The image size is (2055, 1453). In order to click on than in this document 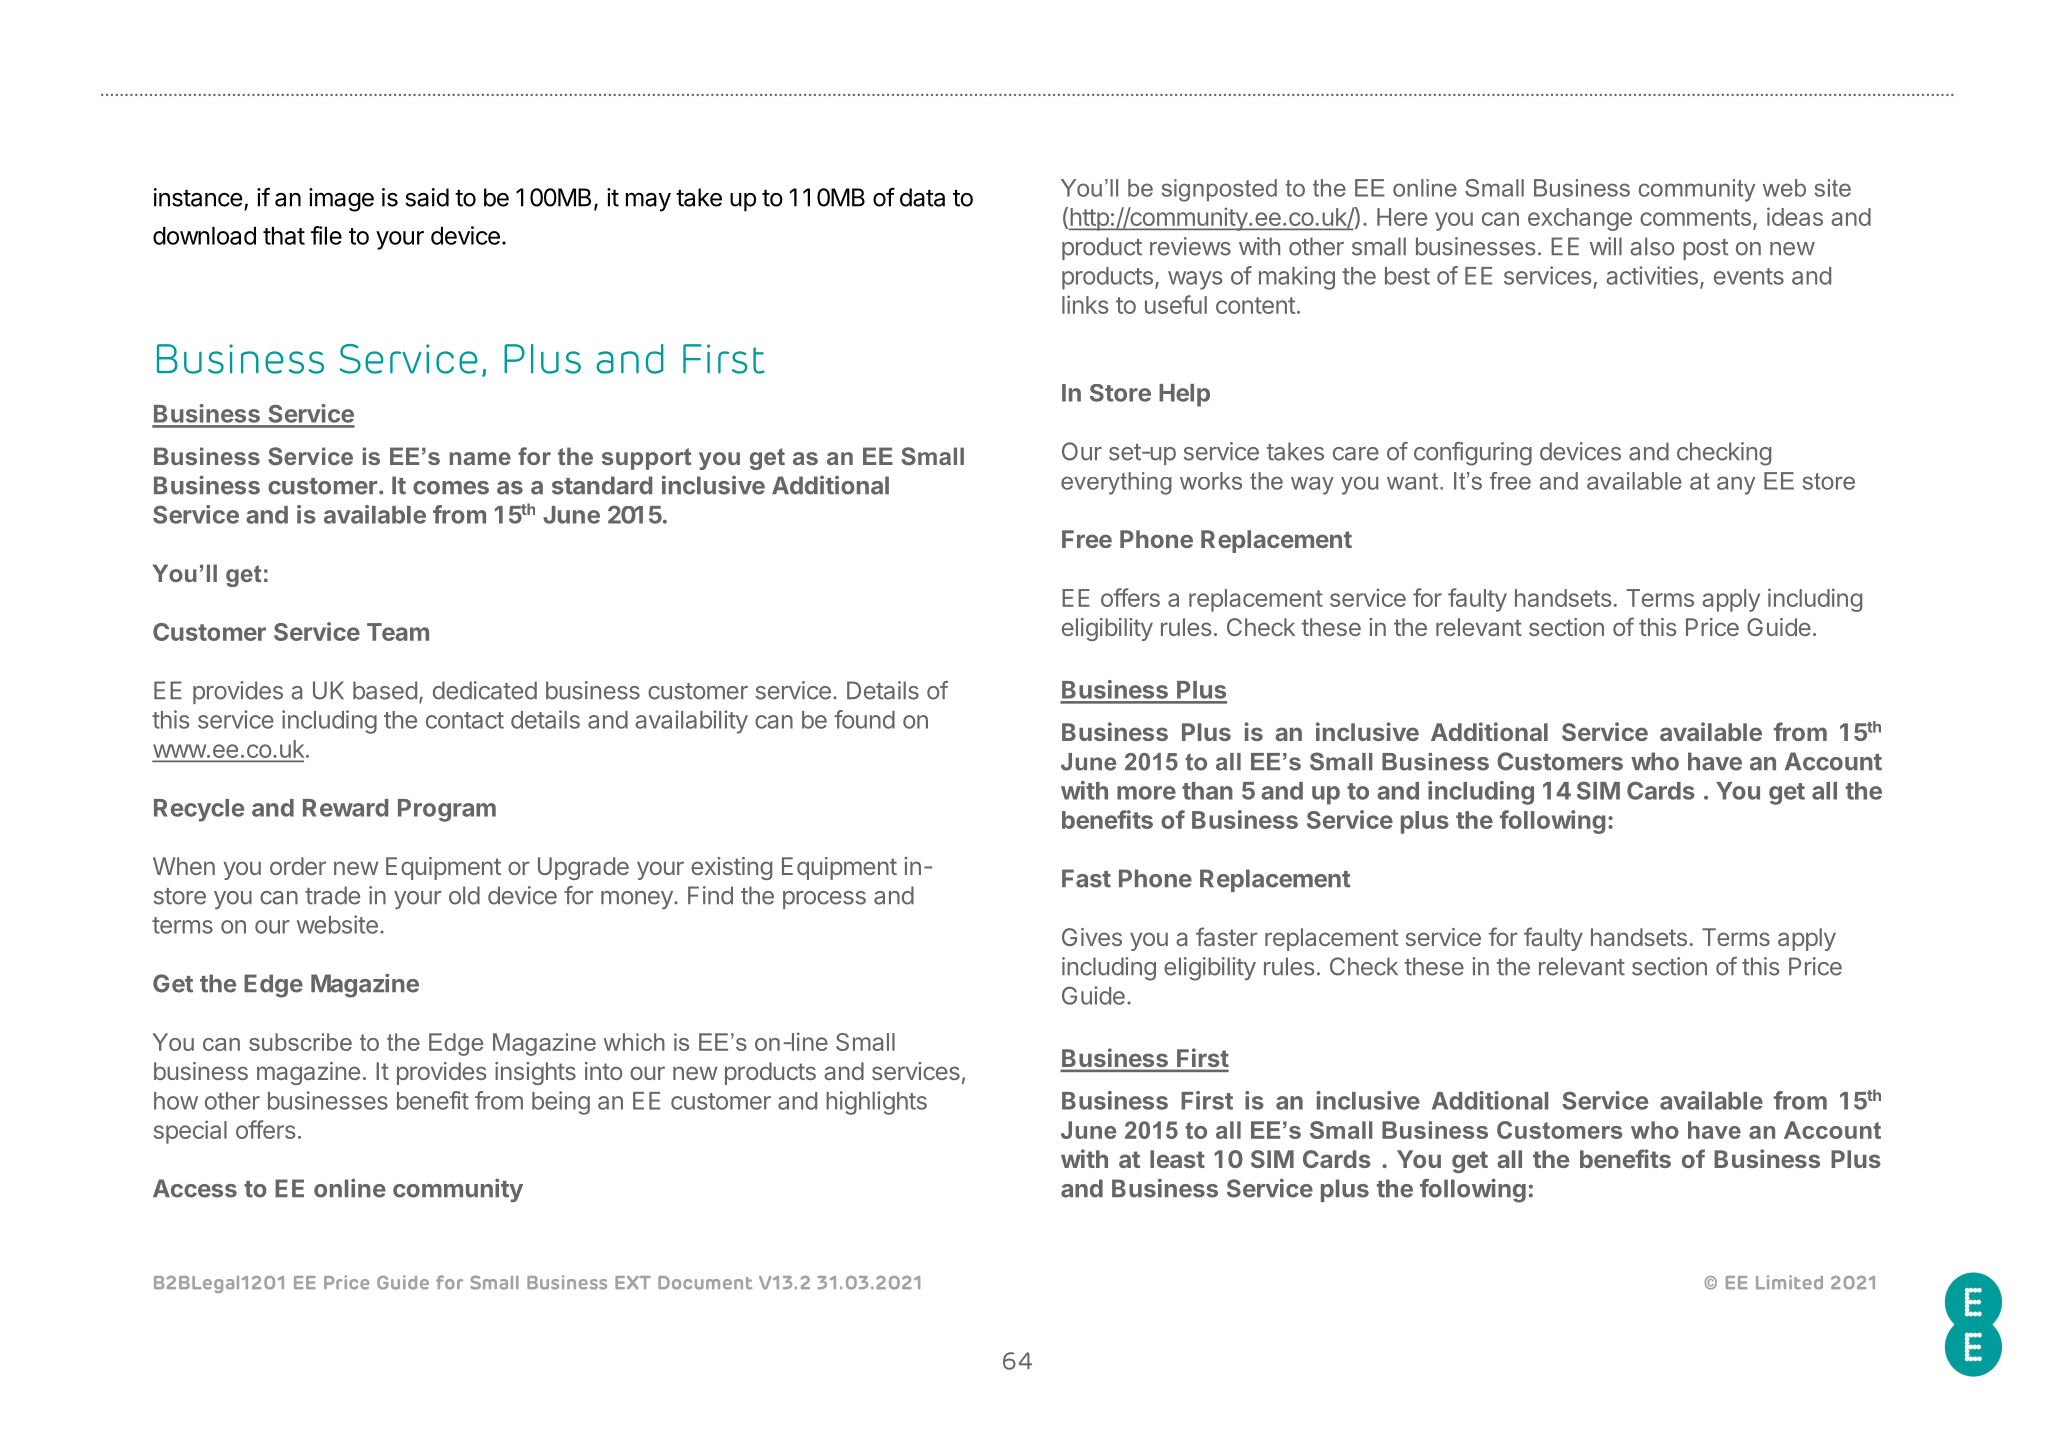, I will do `click(1207, 791)`.
